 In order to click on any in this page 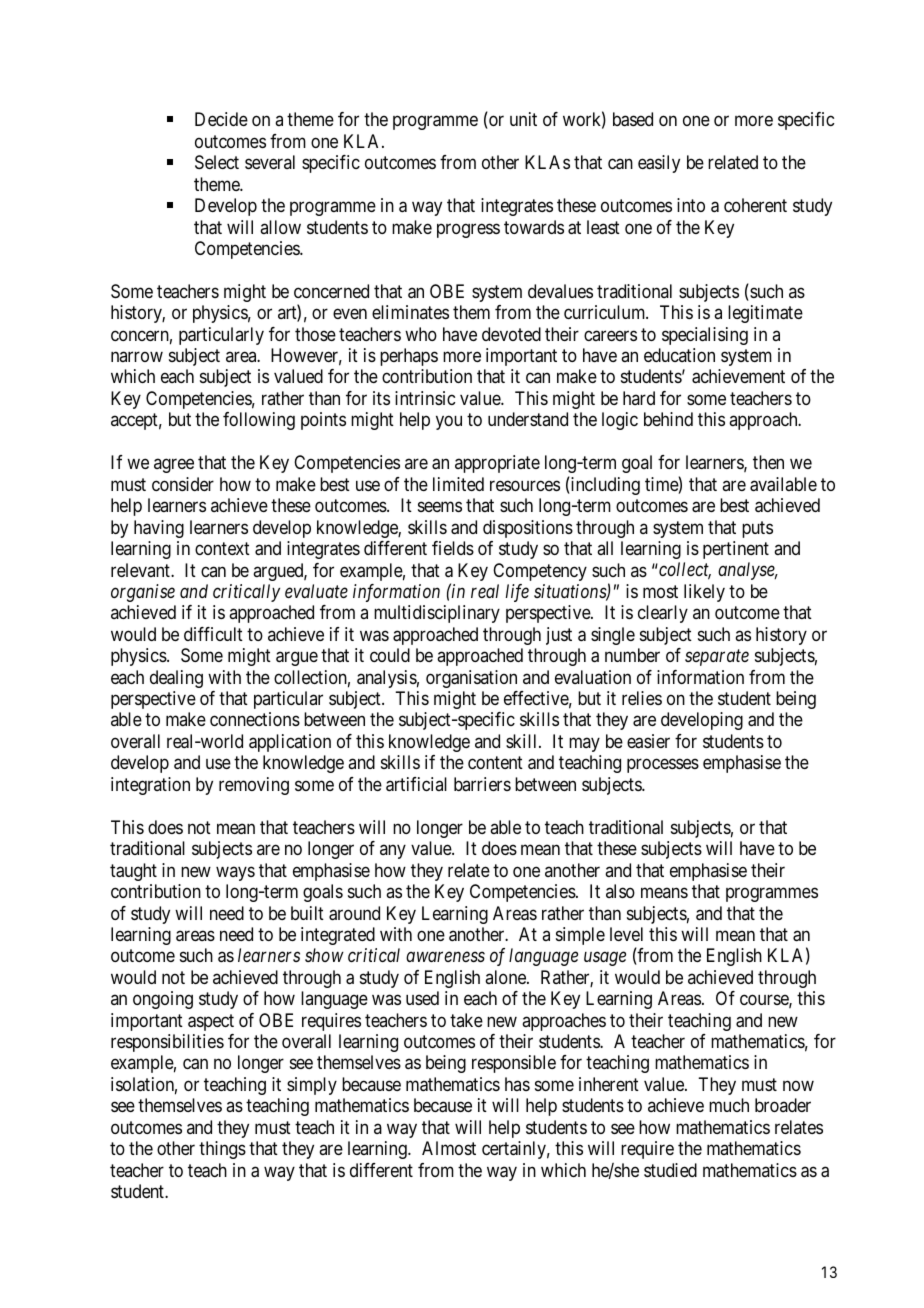, I will do `click(393, 851)`.
